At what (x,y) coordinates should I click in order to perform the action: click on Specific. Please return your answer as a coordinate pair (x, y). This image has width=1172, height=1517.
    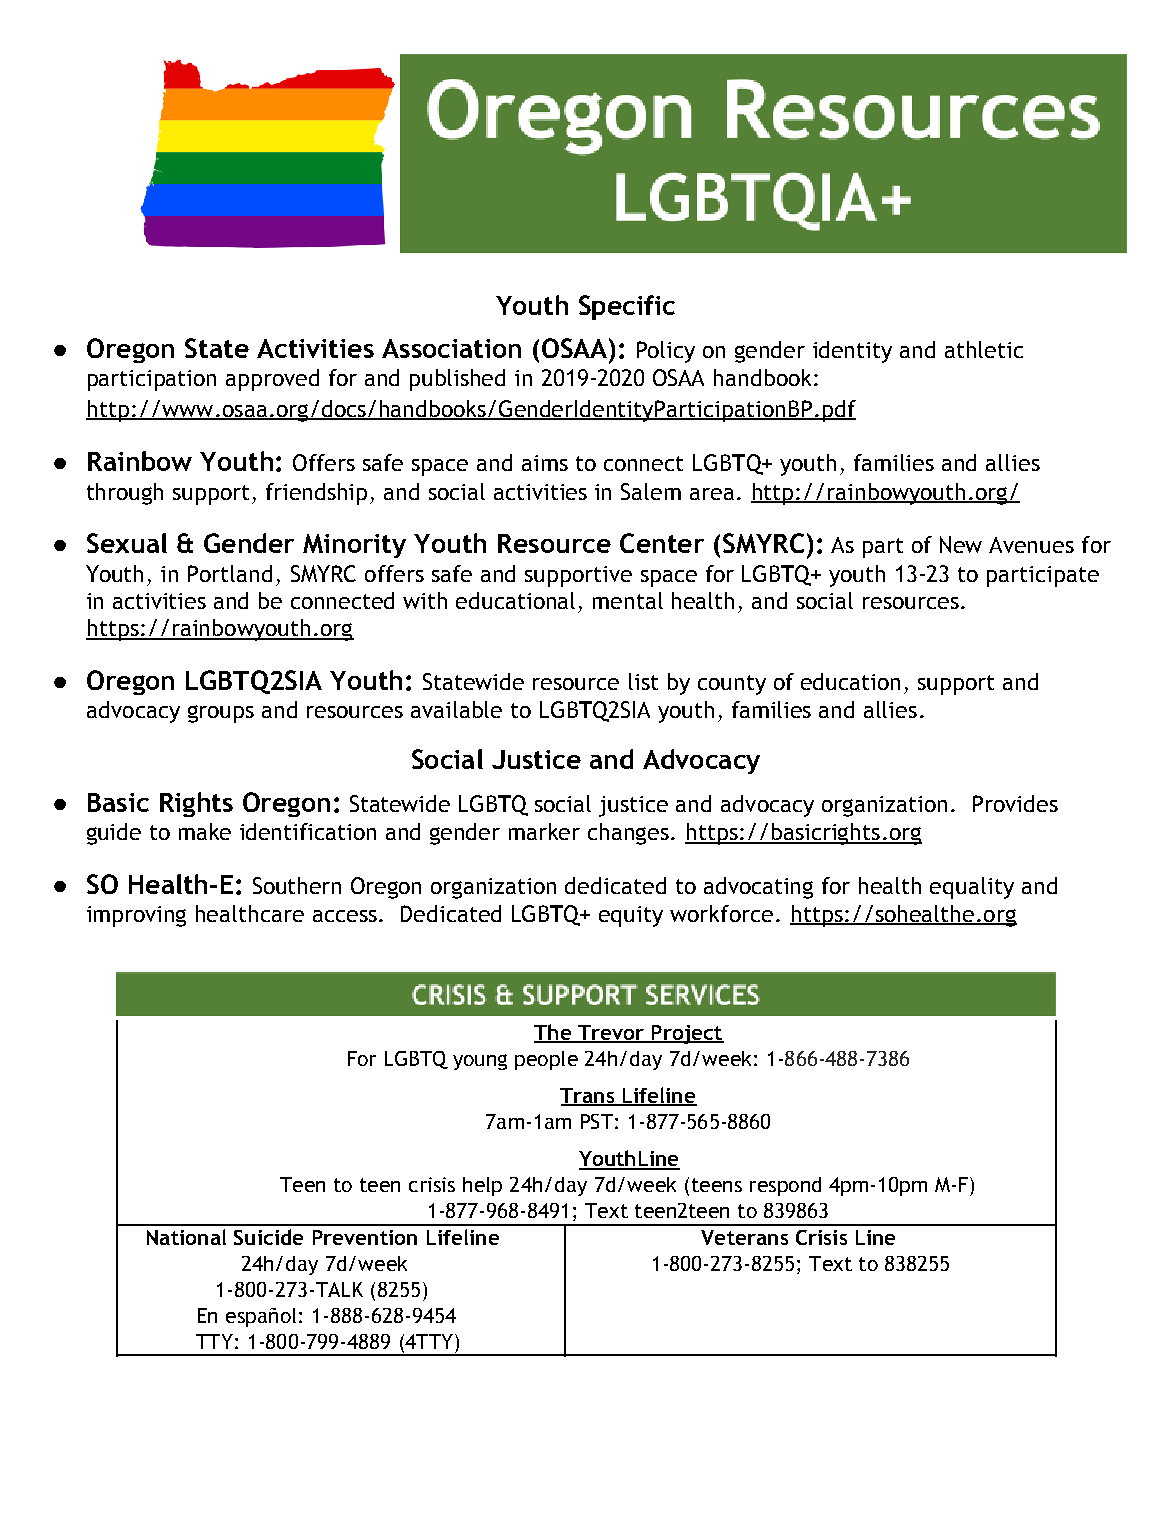
    Looking at the image, I should click on (627, 307).
